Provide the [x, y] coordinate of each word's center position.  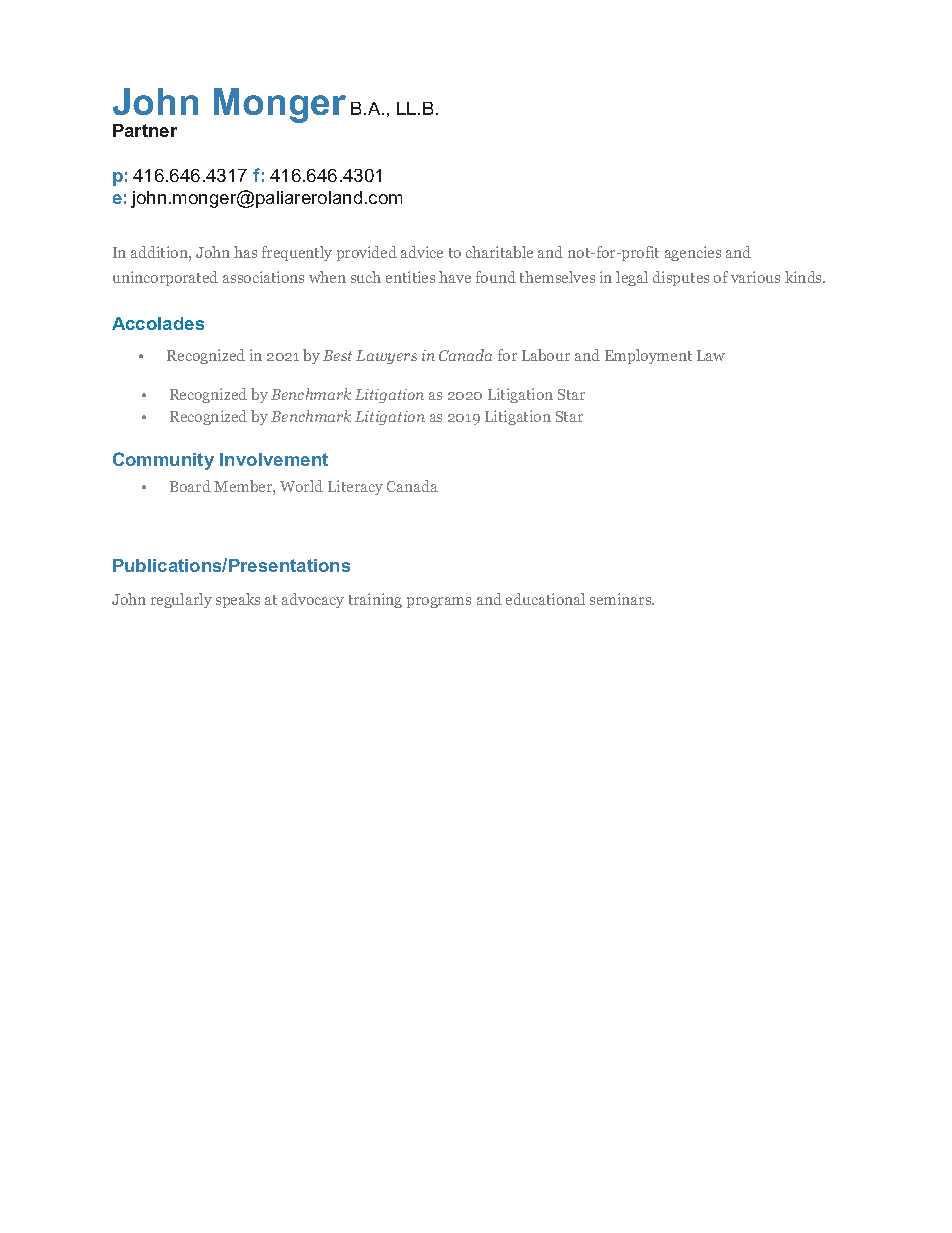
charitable [499, 252]
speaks [238, 600]
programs [439, 602]
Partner [145, 130]
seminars [622, 599]
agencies [693, 253]
